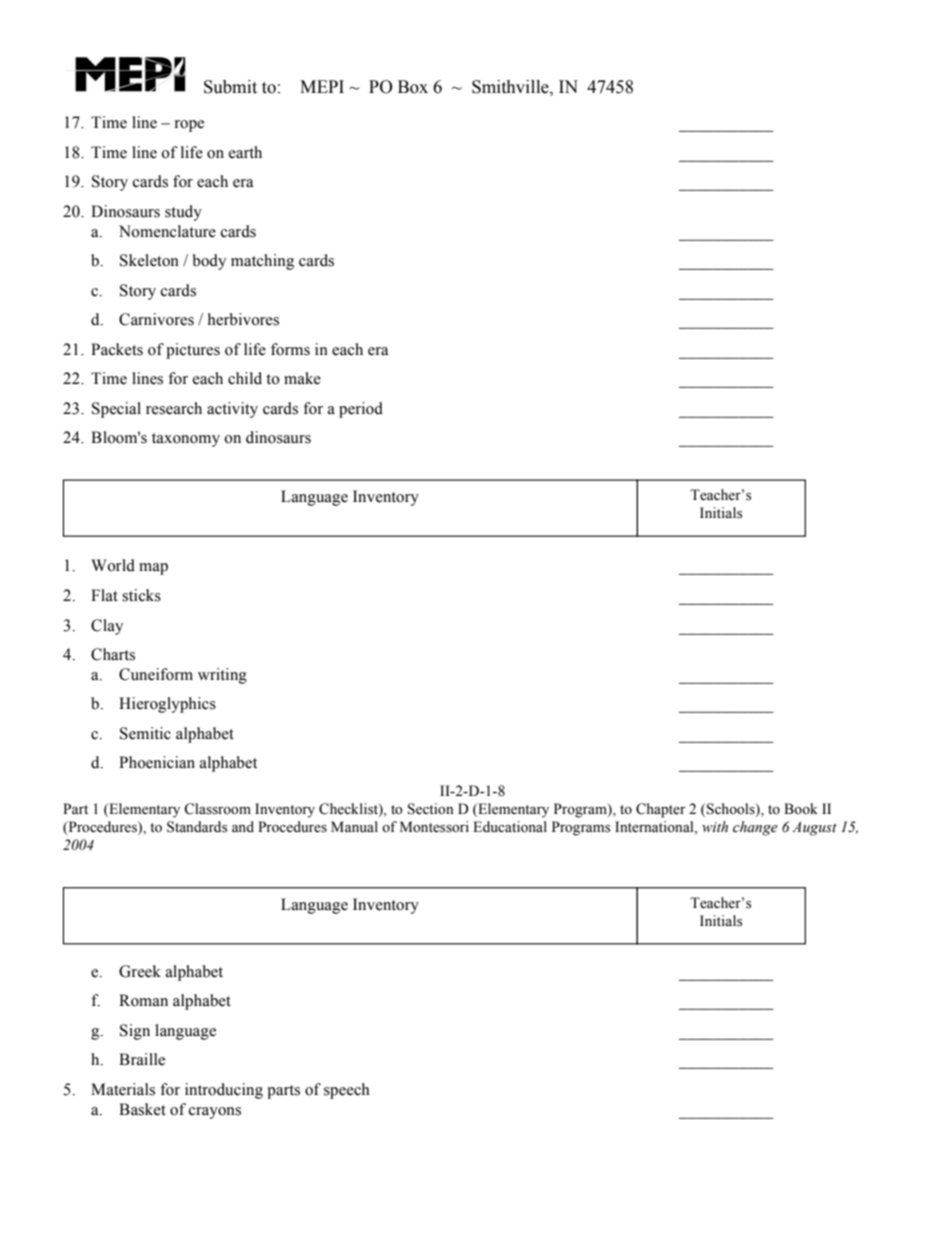  What do you see at coordinates (153, 569) in the screenshot?
I see `map` at bounding box center [153, 569].
